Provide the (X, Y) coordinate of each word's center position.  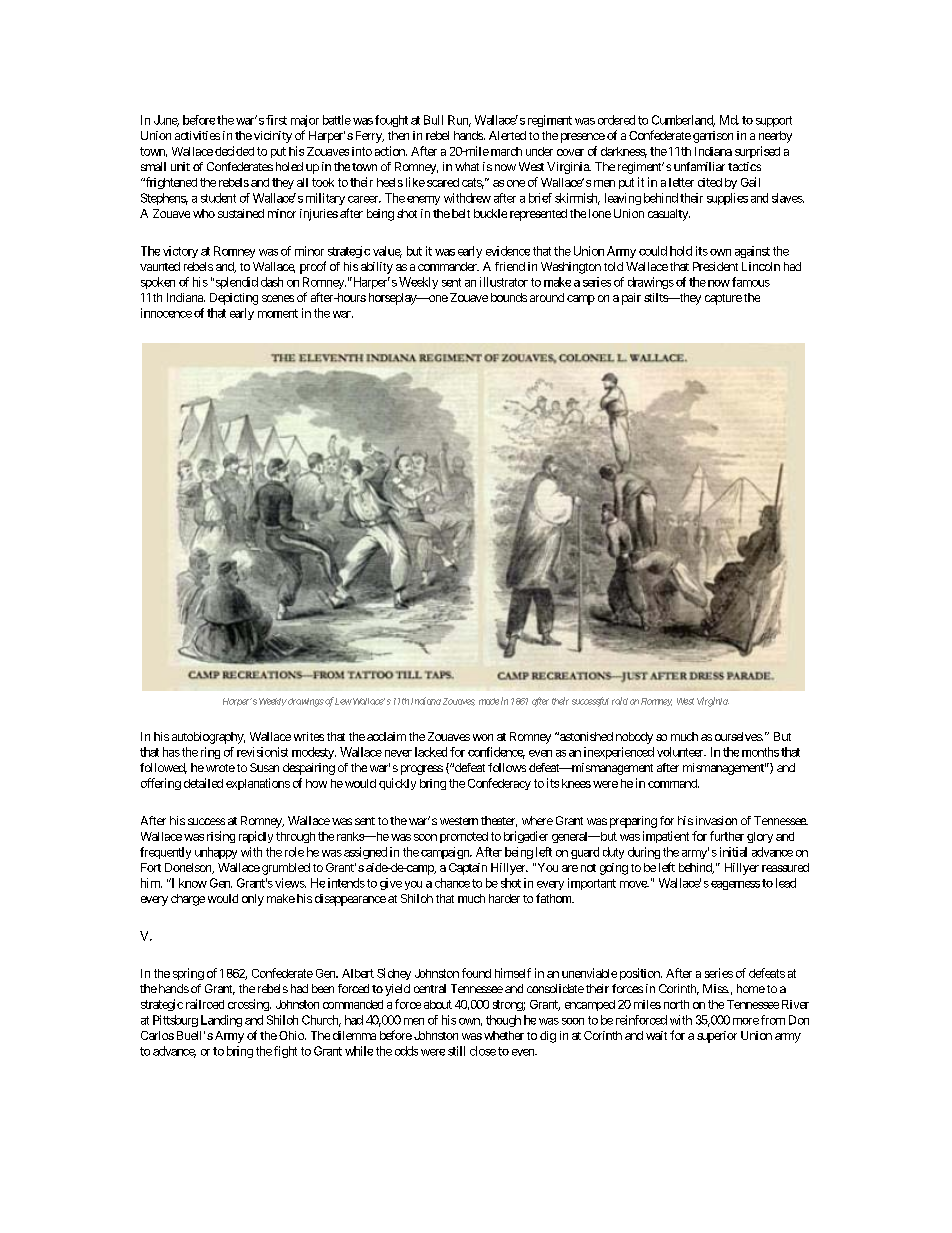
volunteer (681, 752)
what (467, 166)
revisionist (262, 752)
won (483, 737)
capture (723, 299)
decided (234, 151)
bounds (509, 297)
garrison (713, 137)
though (503, 1021)
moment (278, 313)
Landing (221, 1021)
